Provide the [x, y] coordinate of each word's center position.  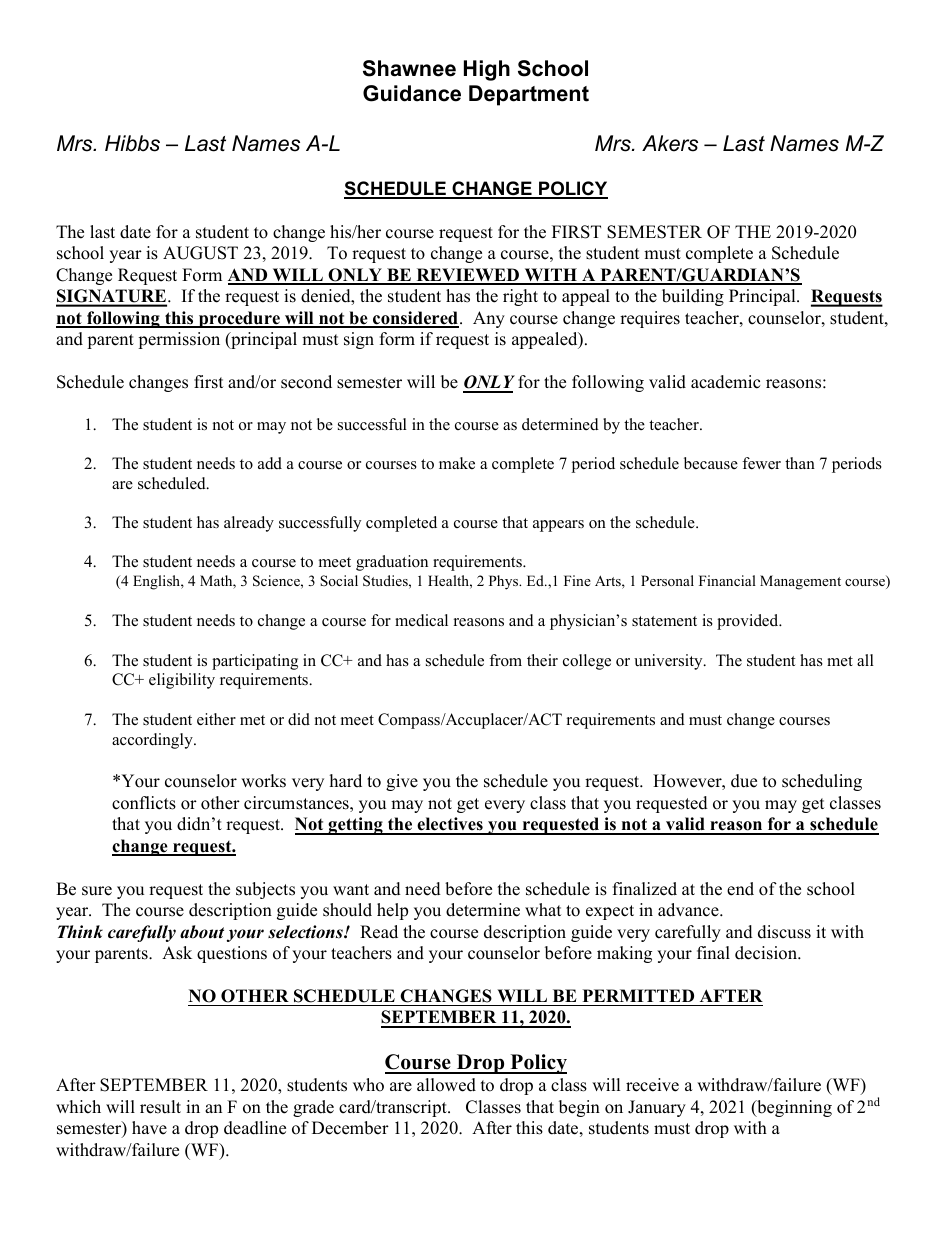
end [740, 889]
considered [415, 319]
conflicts [144, 803]
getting [355, 826]
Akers [670, 143]
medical [421, 620]
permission [179, 340]
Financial [727, 580]
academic [725, 382]
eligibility [182, 681]
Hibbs [132, 143]
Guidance [412, 93]
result [160, 1107]
